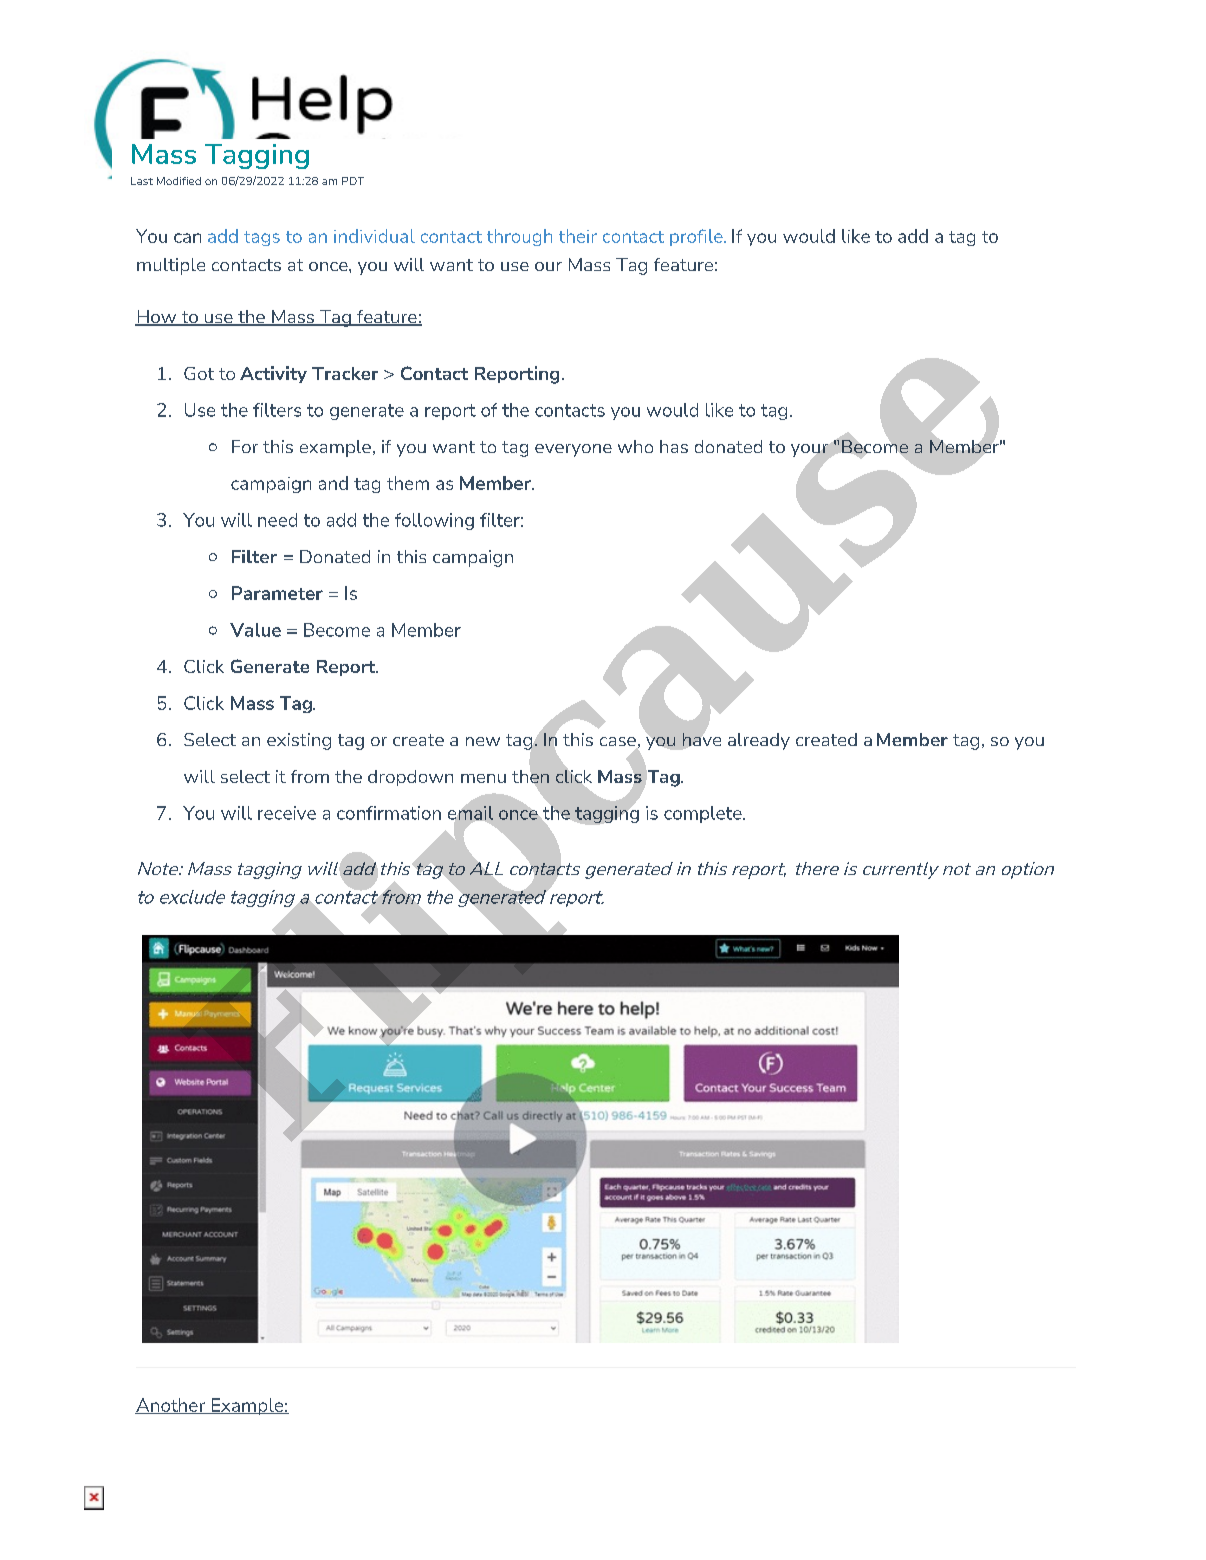 The width and height of the screenshot is (1206, 1560). What do you see at coordinates (187, 238) in the screenshot?
I see `can` at bounding box center [187, 238].
